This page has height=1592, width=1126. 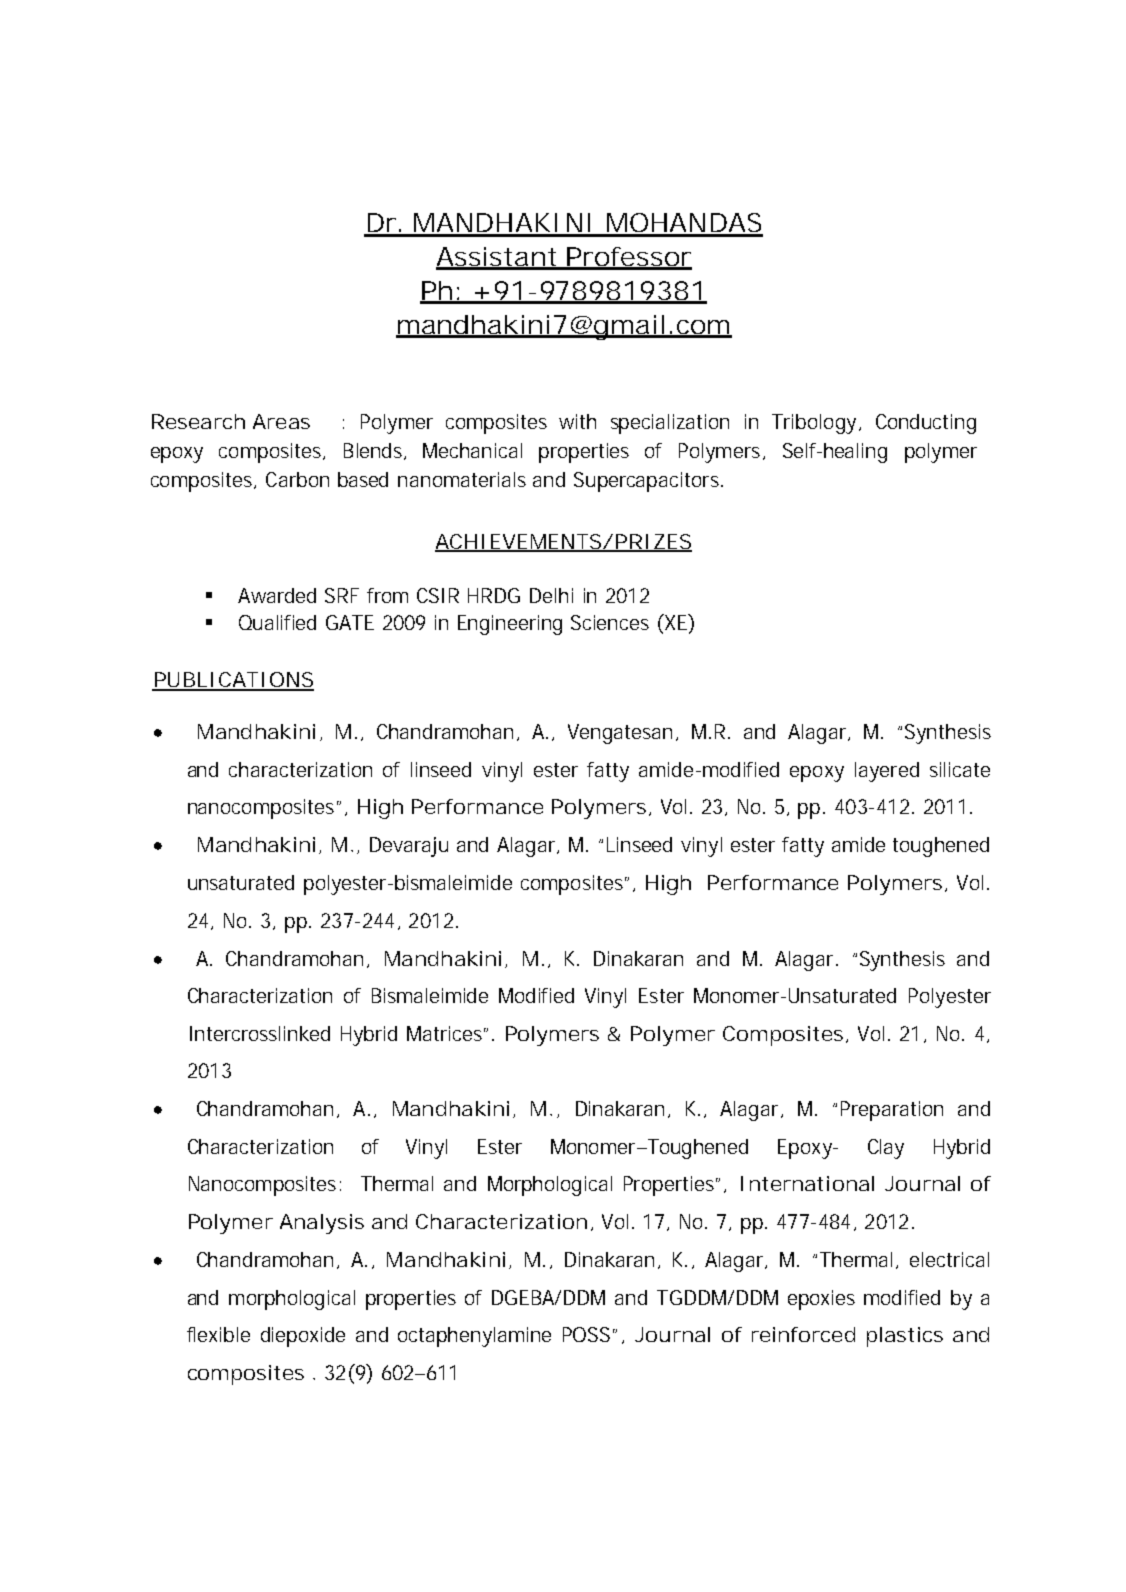 What do you see at coordinates (218, 1334) in the page?
I see `flexible` at bounding box center [218, 1334].
